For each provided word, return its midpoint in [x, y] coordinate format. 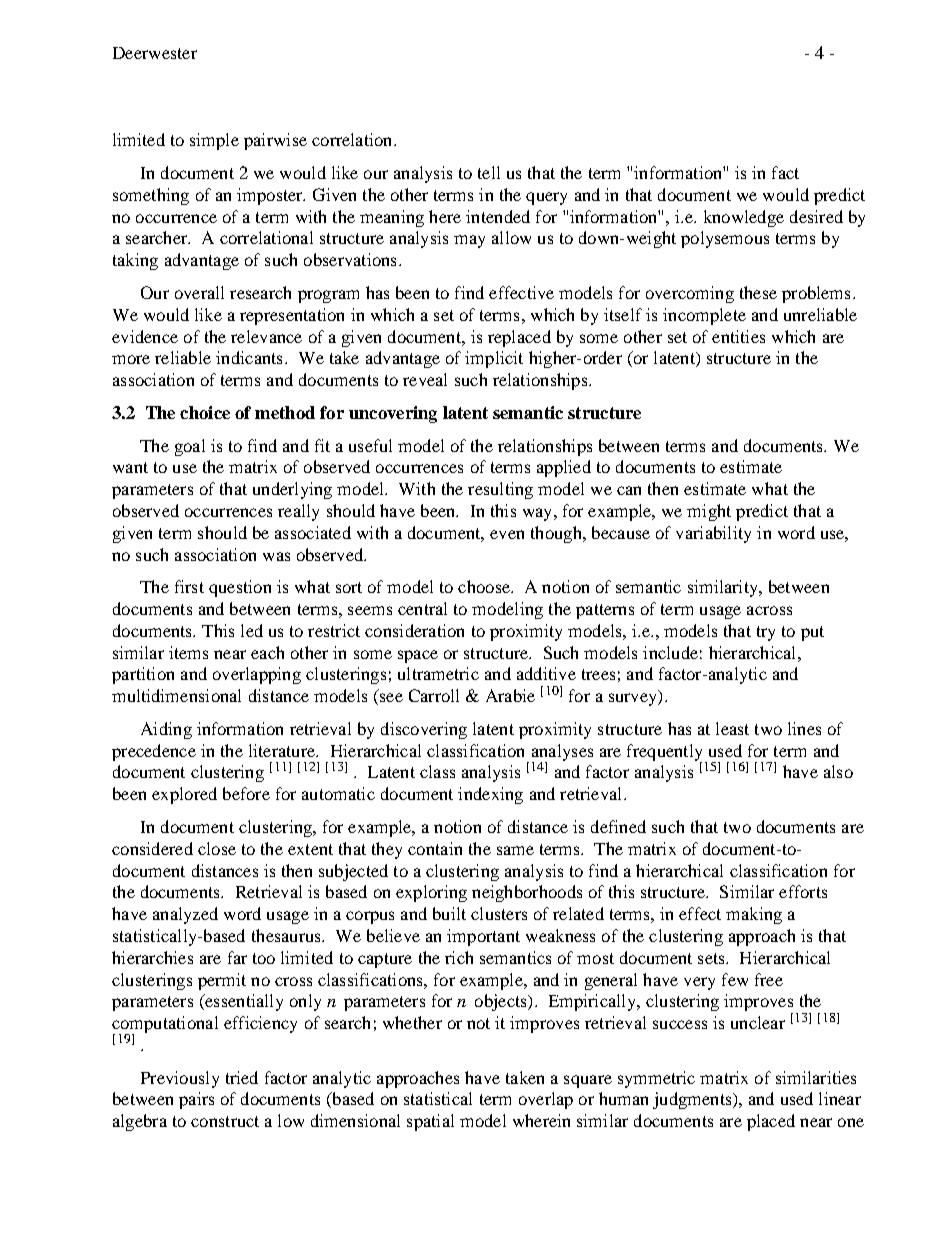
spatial [430, 1122]
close [217, 848]
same [515, 850]
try [766, 633]
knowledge [744, 218]
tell [489, 172]
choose [485, 586]
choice [205, 412]
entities [738, 336]
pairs [196, 1100]
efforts [803, 891]
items [188, 652]
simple [214, 141]
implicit [494, 359]
